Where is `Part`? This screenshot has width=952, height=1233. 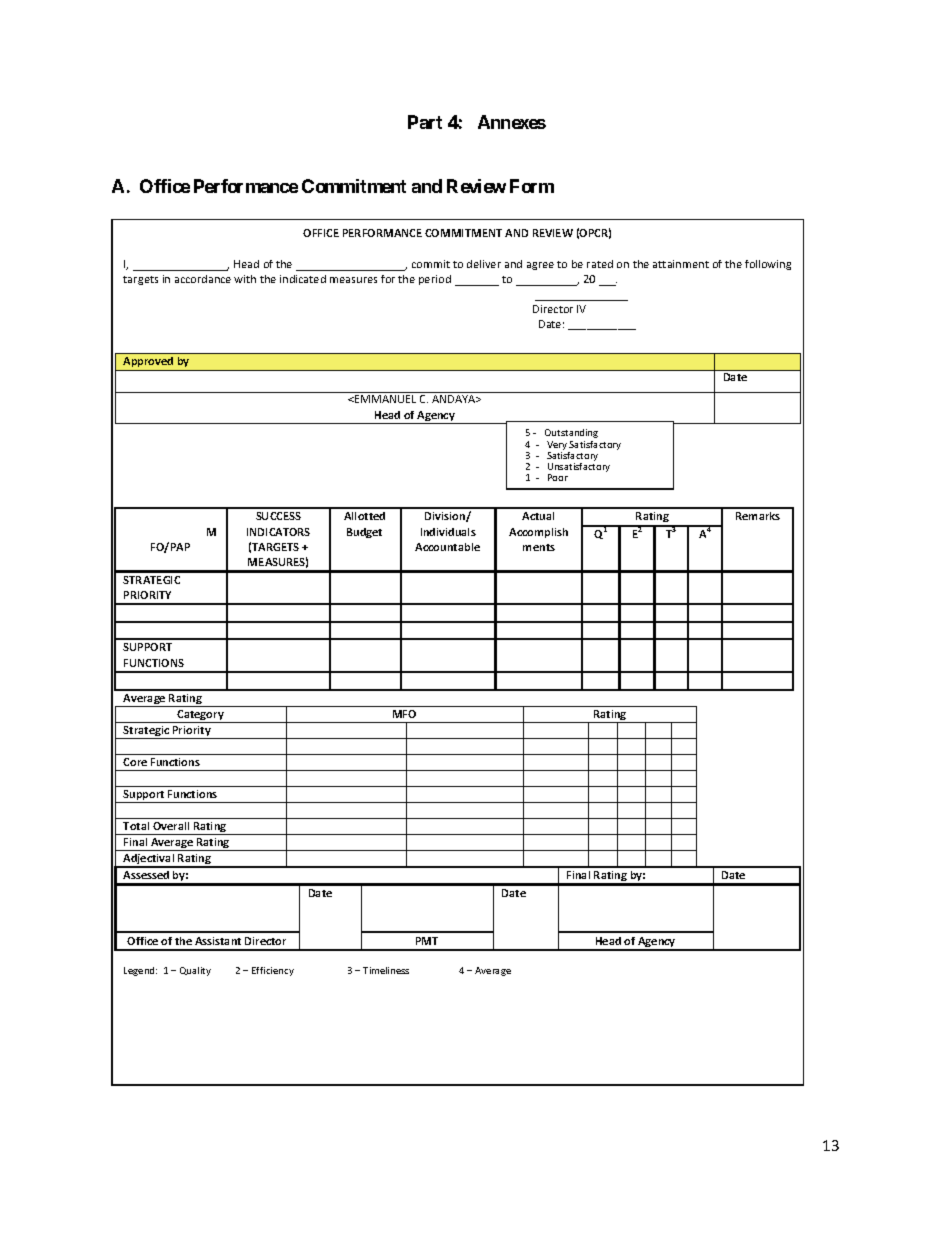
Part is located at coordinates (425, 122).
